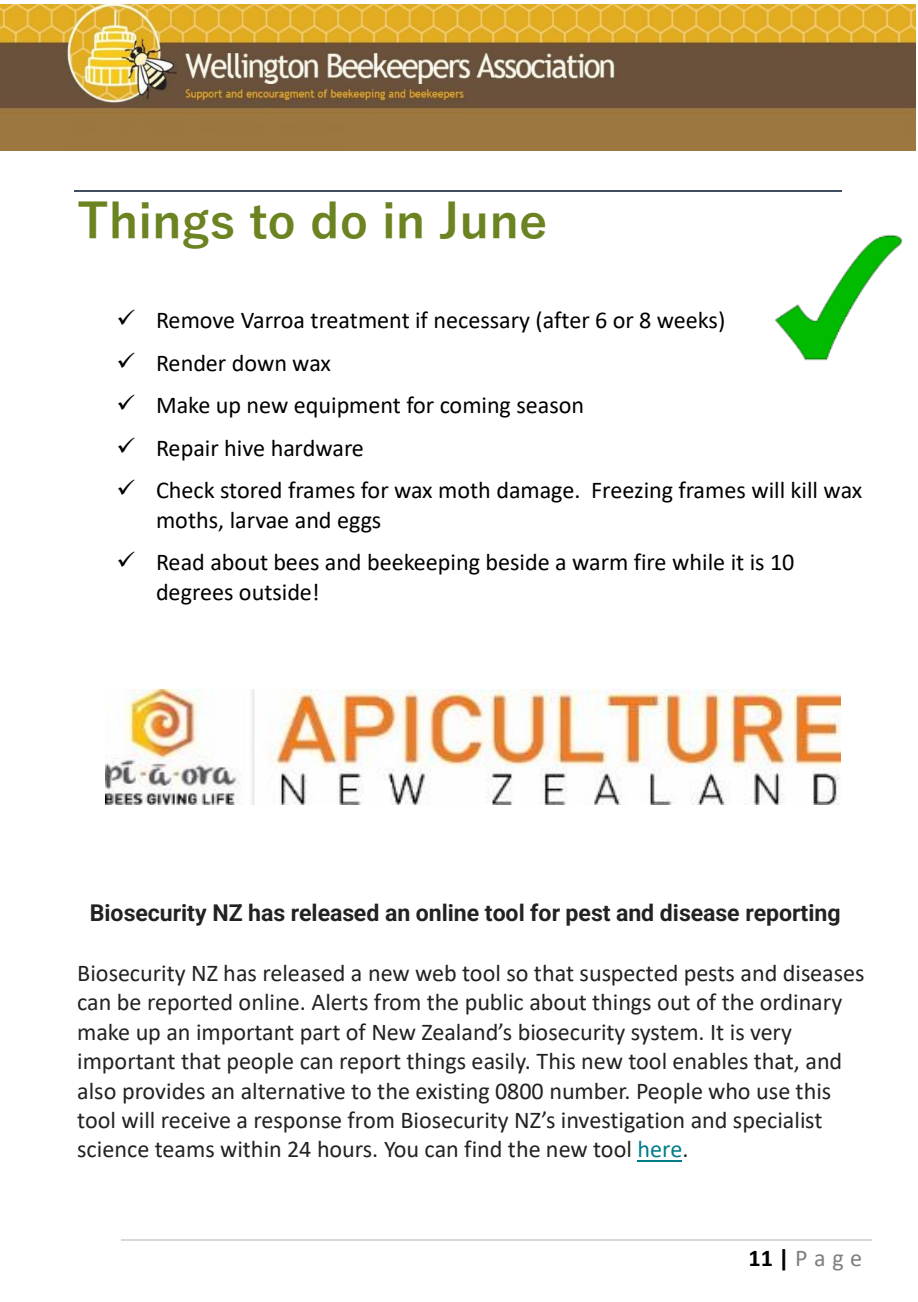  I want to click on Alerts, so click(339, 1002).
